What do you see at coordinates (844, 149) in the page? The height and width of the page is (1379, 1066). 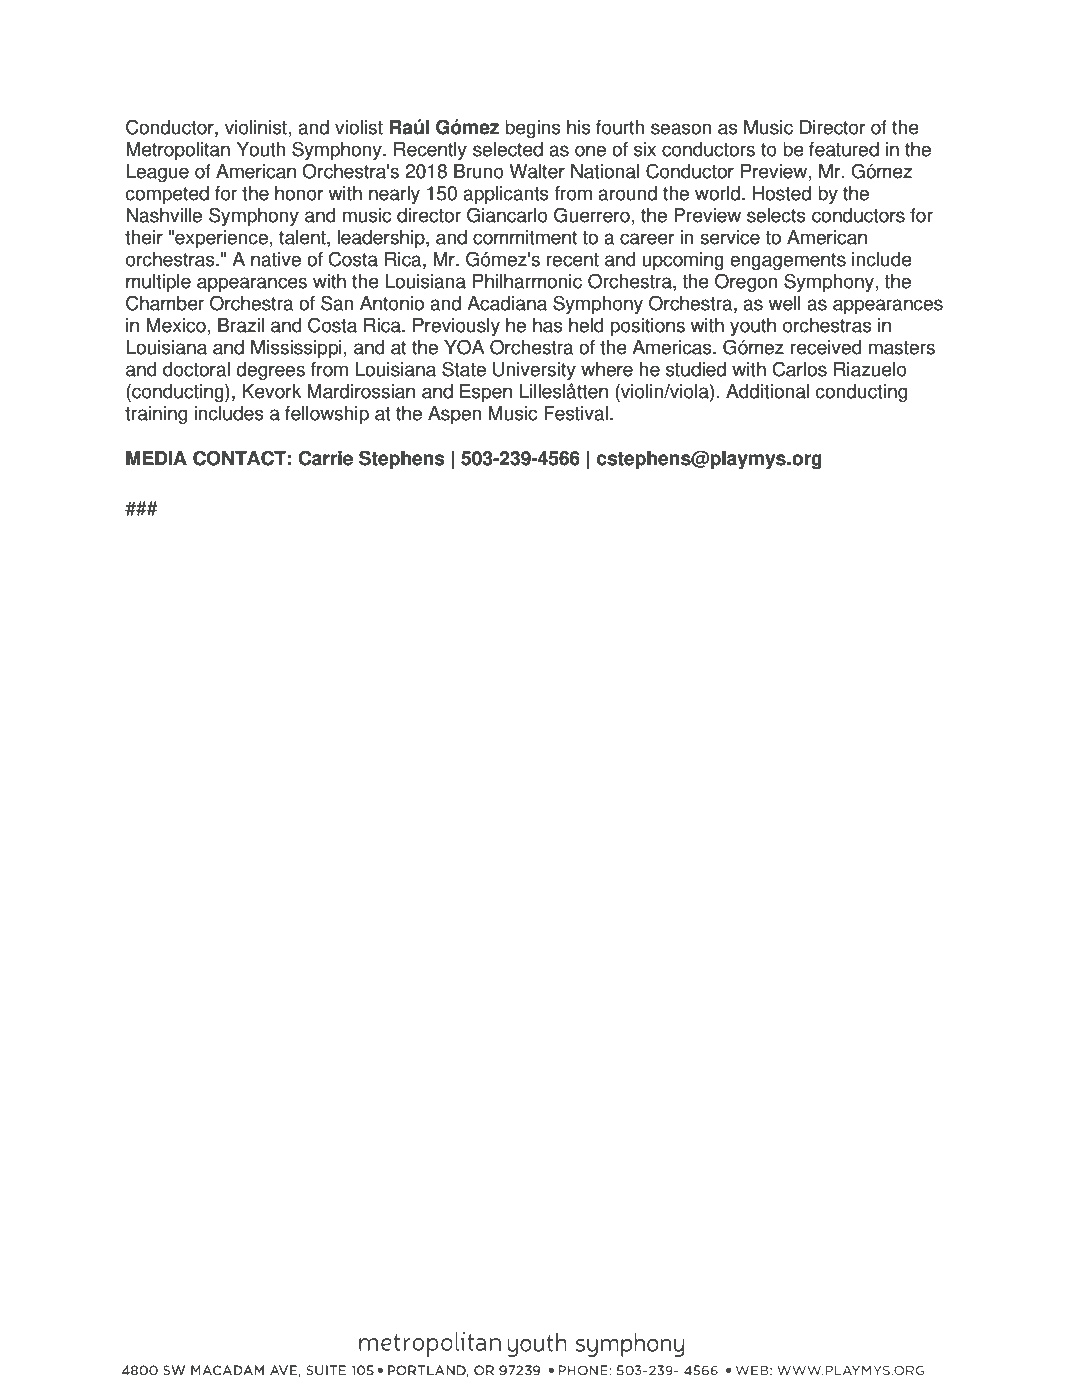 I see `featured` at bounding box center [844, 149].
